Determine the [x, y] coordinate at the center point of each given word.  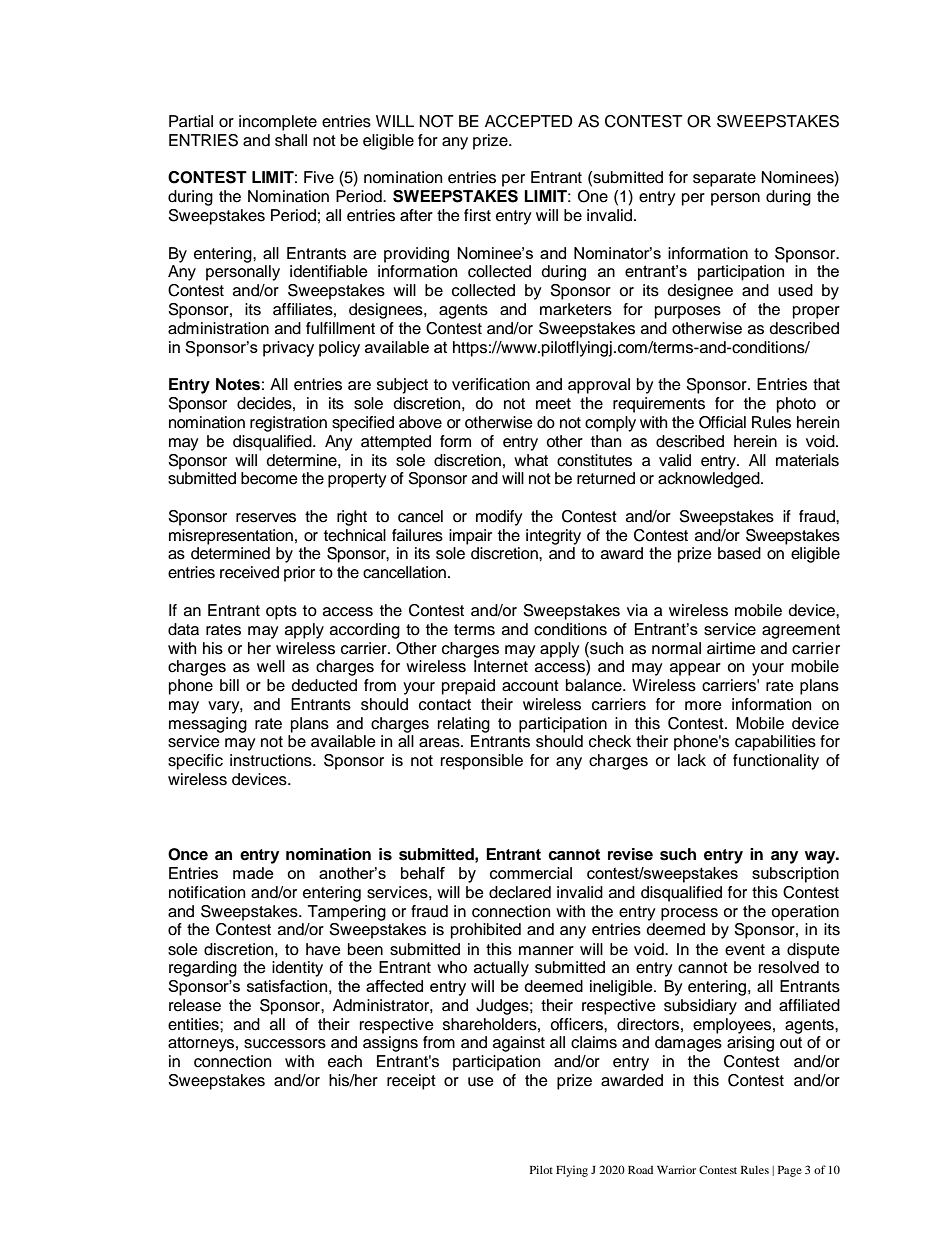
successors [285, 1044]
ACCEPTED [528, 121]
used [795, 290]
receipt [411, 1082]
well [271, 666]
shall [291, 140]
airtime [731, 648]
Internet [501, 666]
